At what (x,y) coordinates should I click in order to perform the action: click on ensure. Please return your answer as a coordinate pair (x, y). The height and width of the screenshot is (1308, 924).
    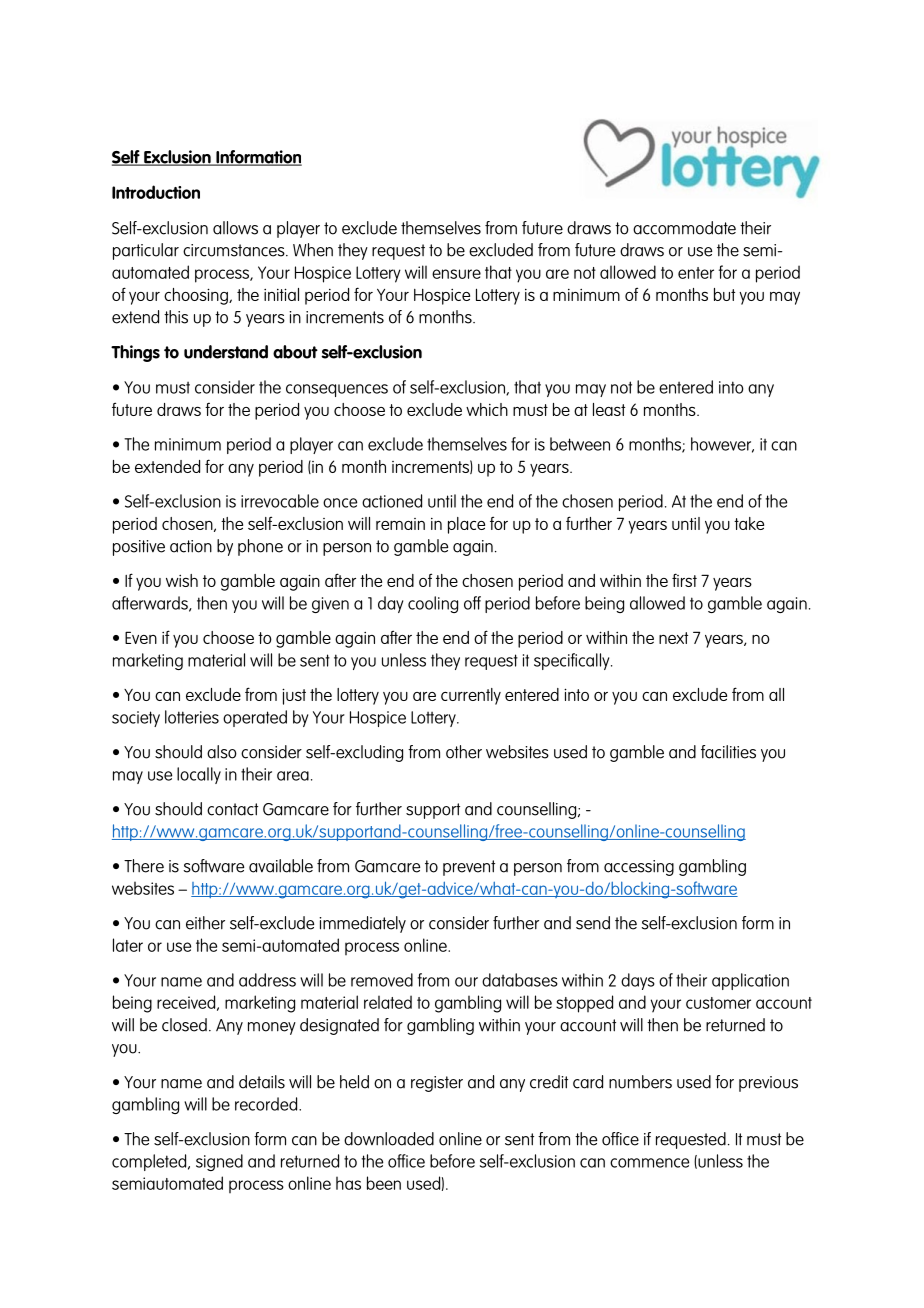
    Looking at the image, I should click on (456, 274).
